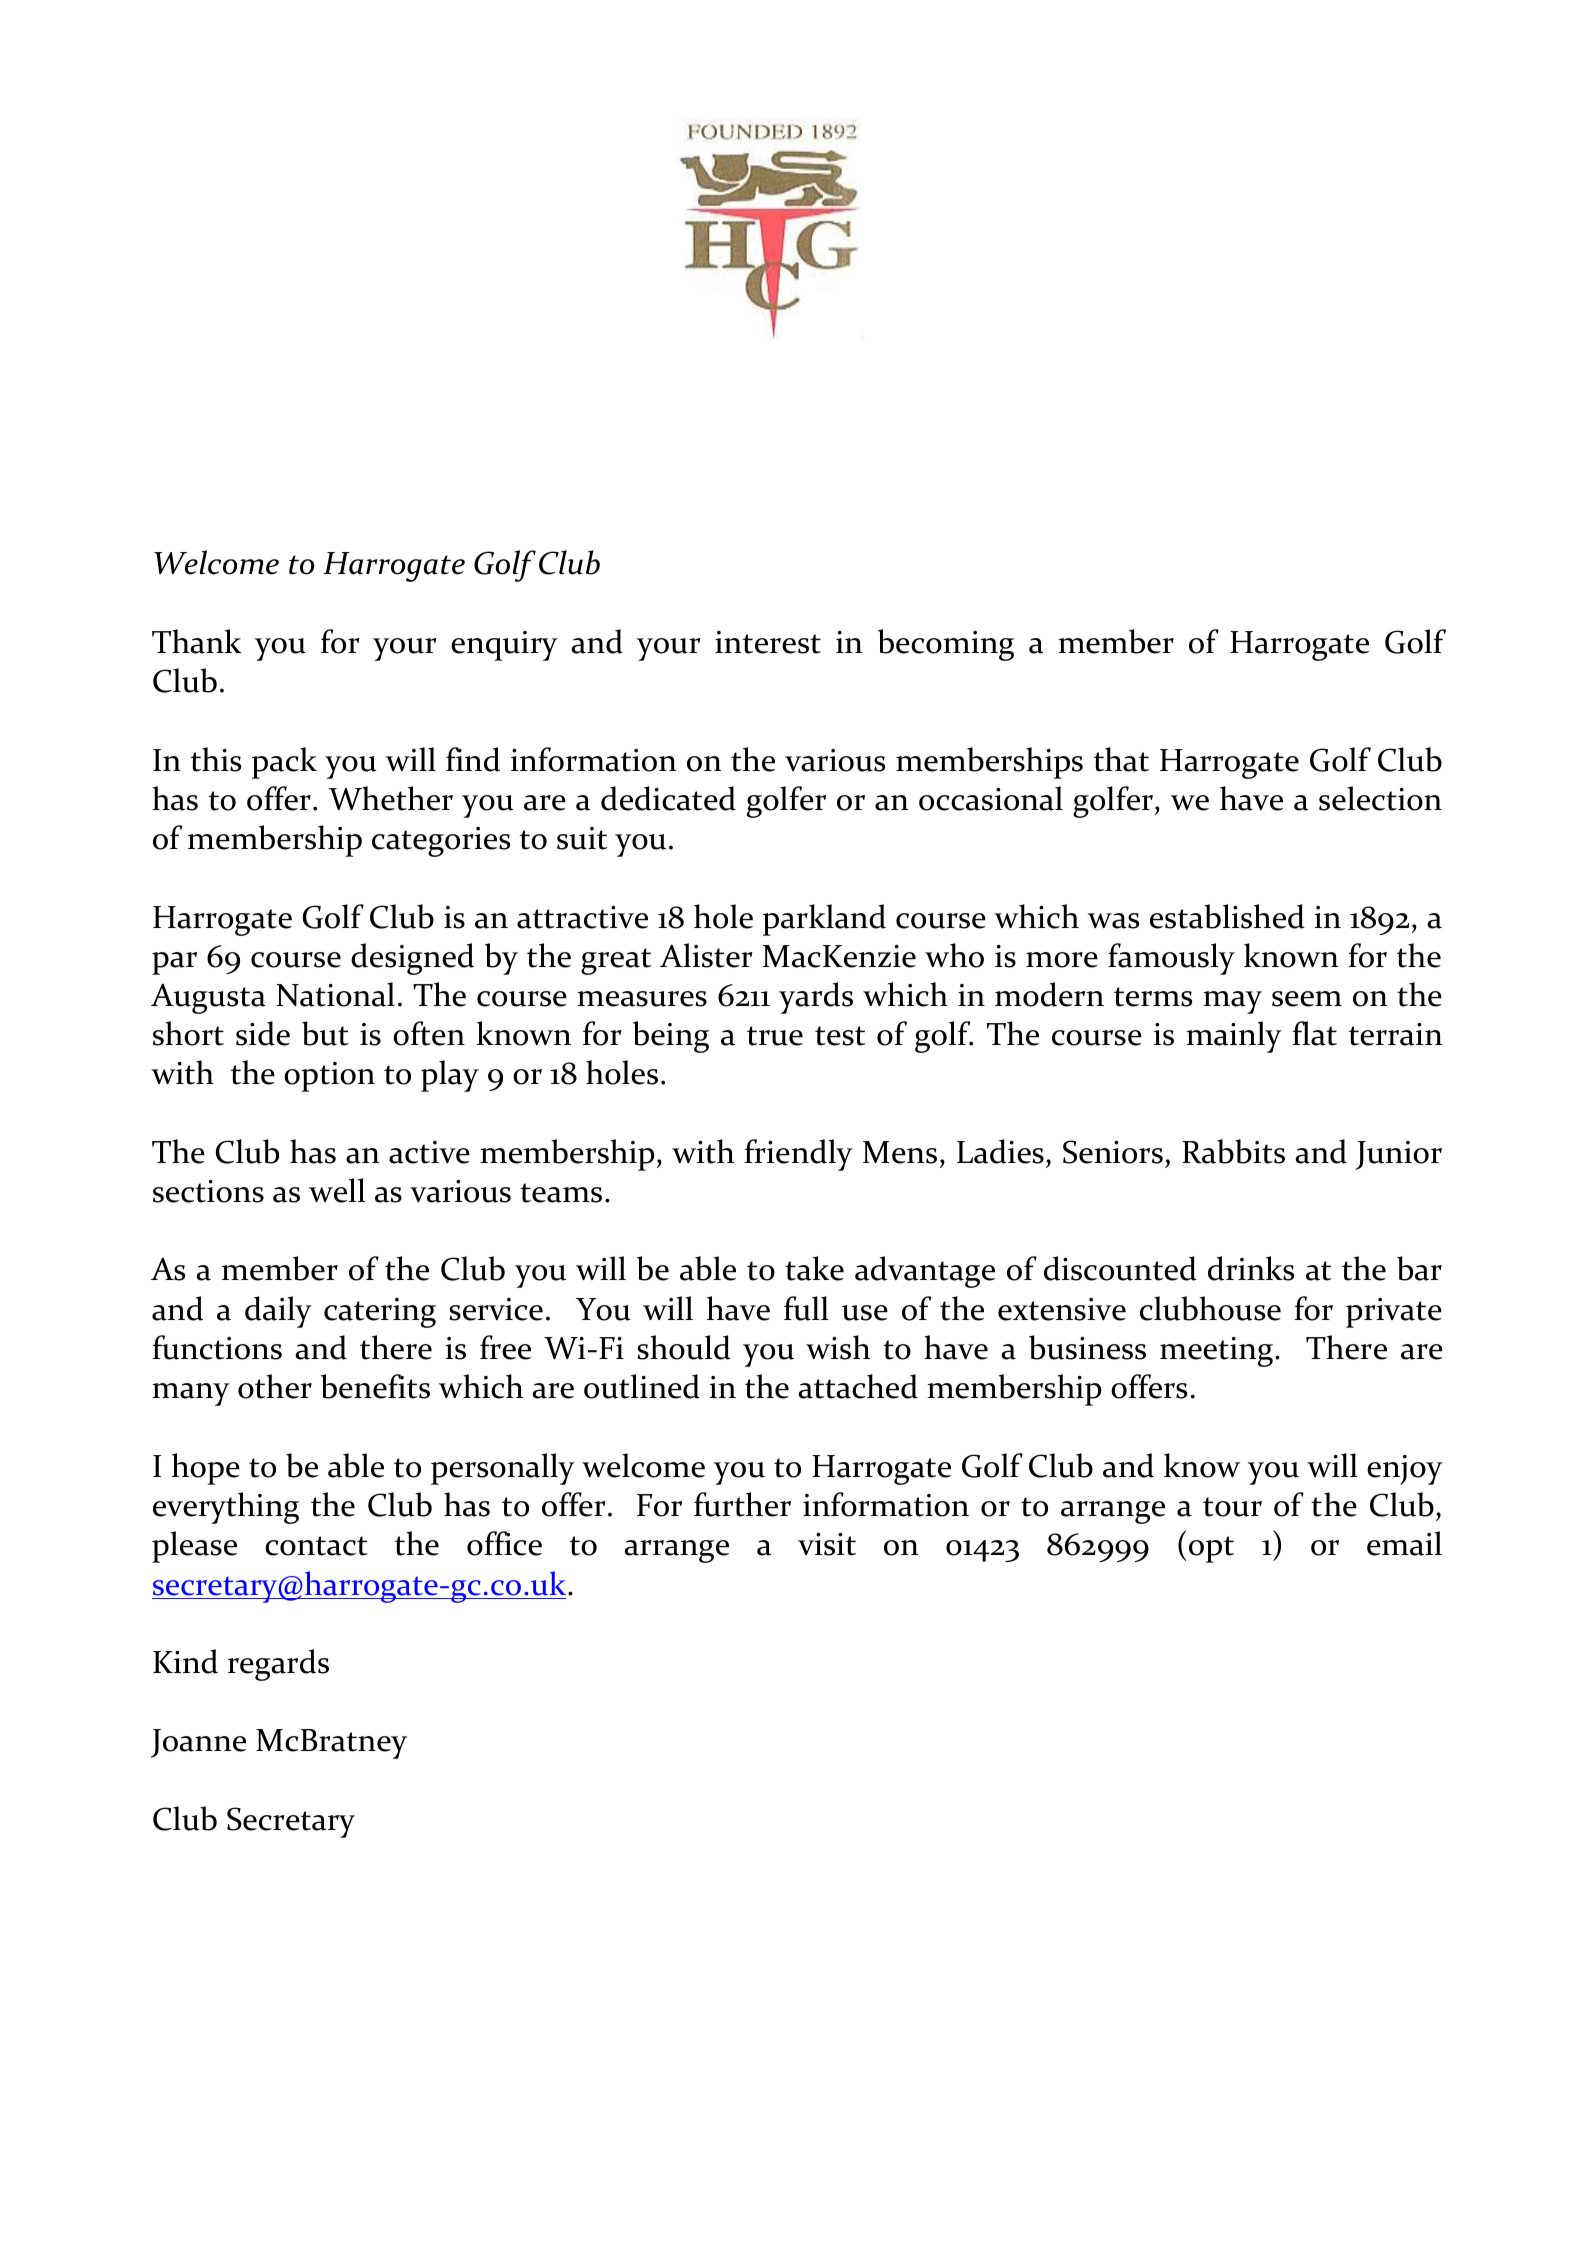 The width and height of the document is (1595, 2255). I want to click on wish, so click(838, 1347).
